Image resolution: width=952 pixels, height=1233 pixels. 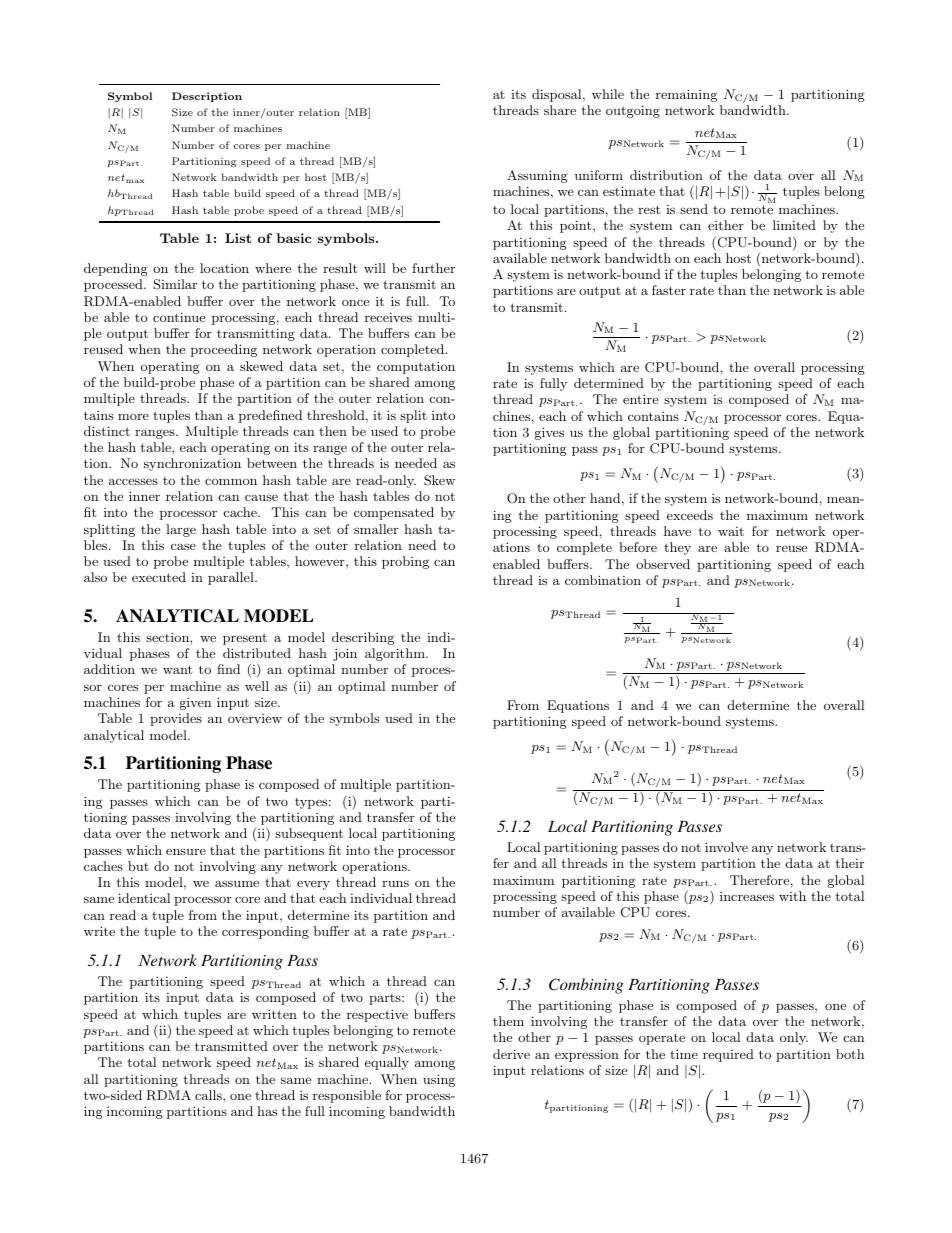 I want to click on gives, so click(x=549, y=433).
